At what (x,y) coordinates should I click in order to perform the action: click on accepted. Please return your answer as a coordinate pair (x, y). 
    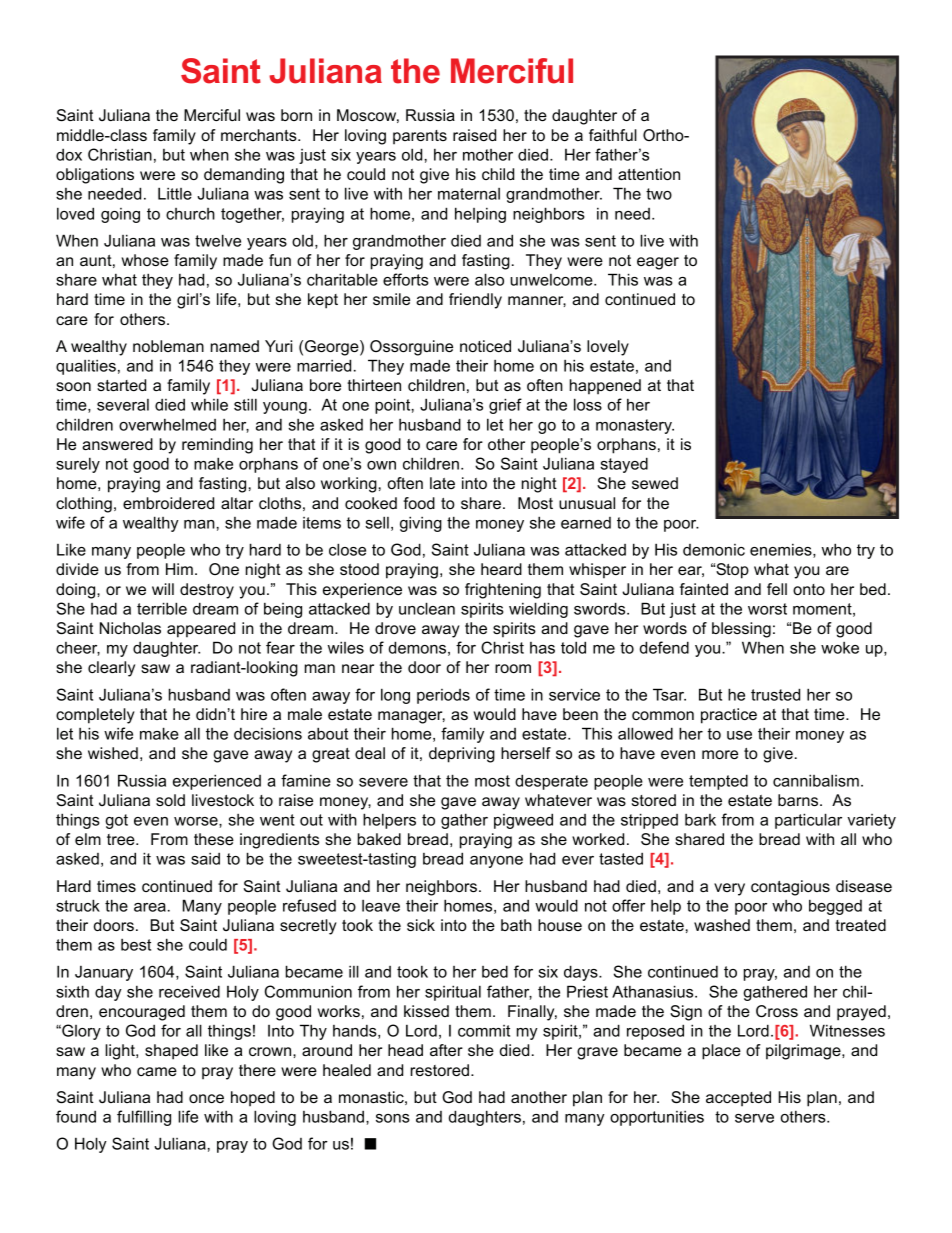
    Looking at the image, I should click on (738, 1099).
